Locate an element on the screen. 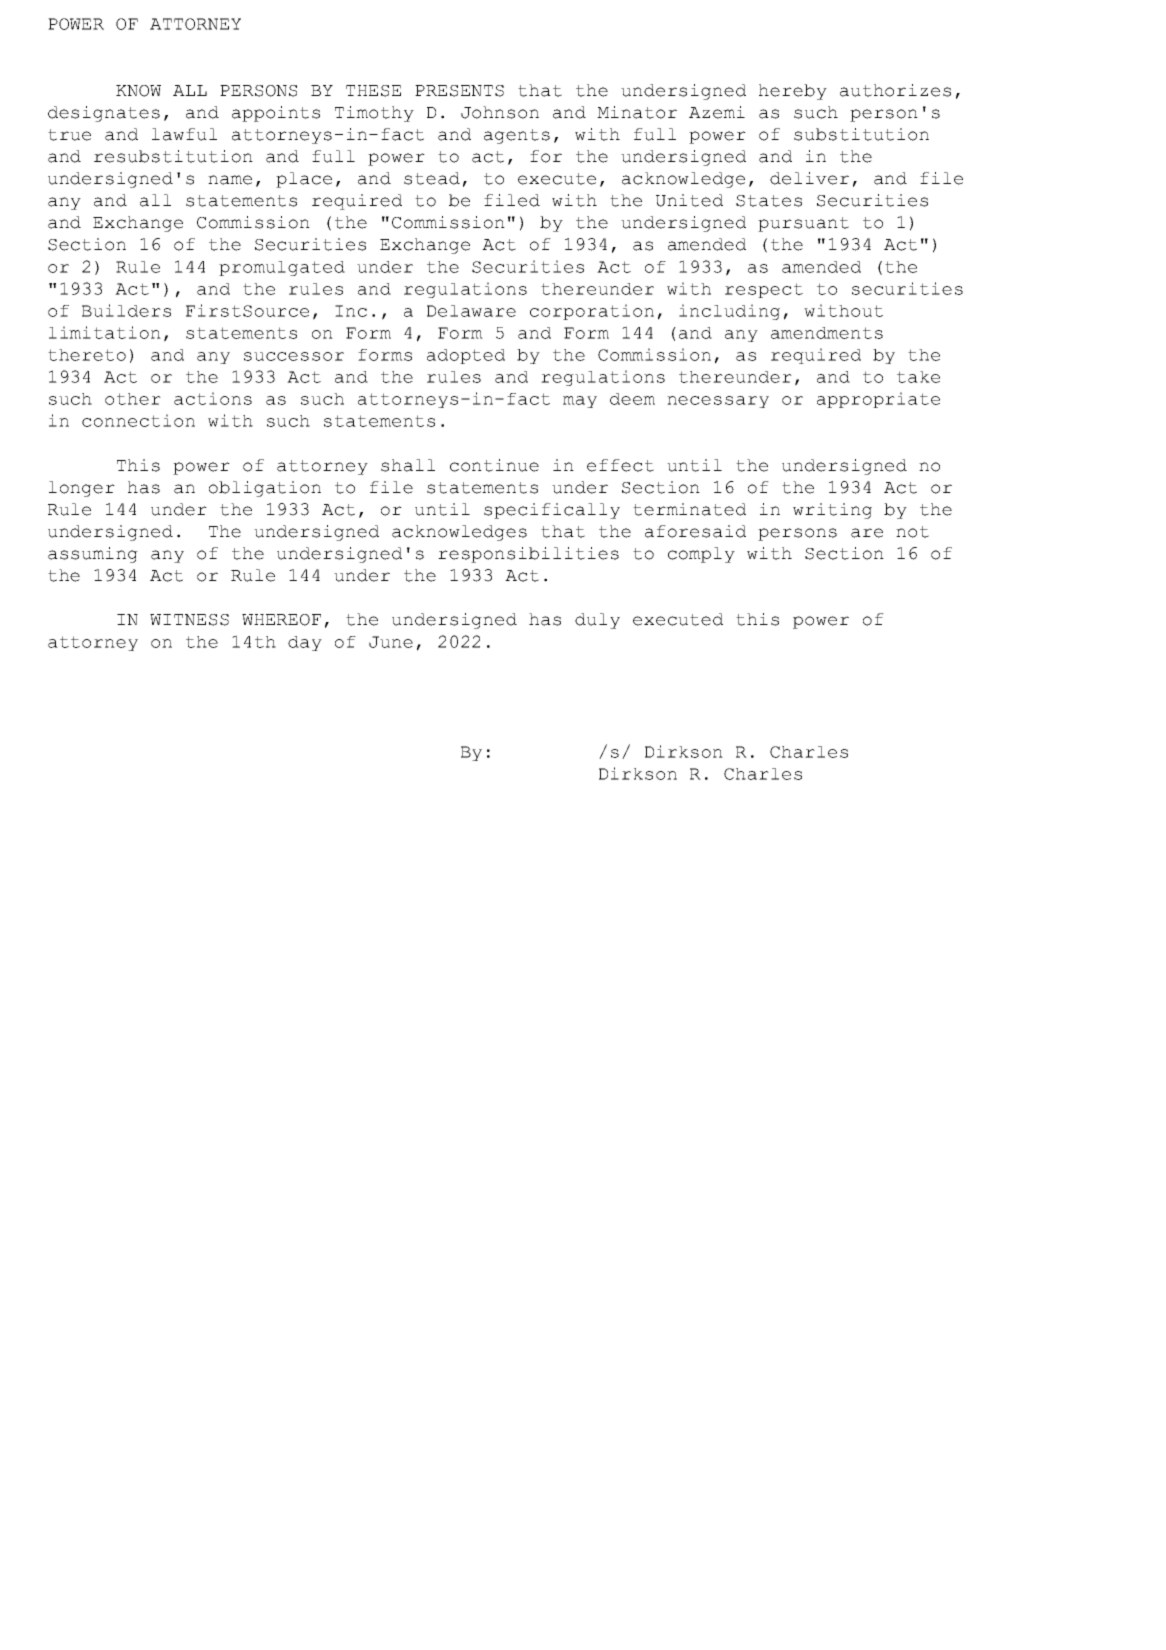 The width and height of the screenshot is (1166, 1650). connection is located at coordinates (138, 420).
